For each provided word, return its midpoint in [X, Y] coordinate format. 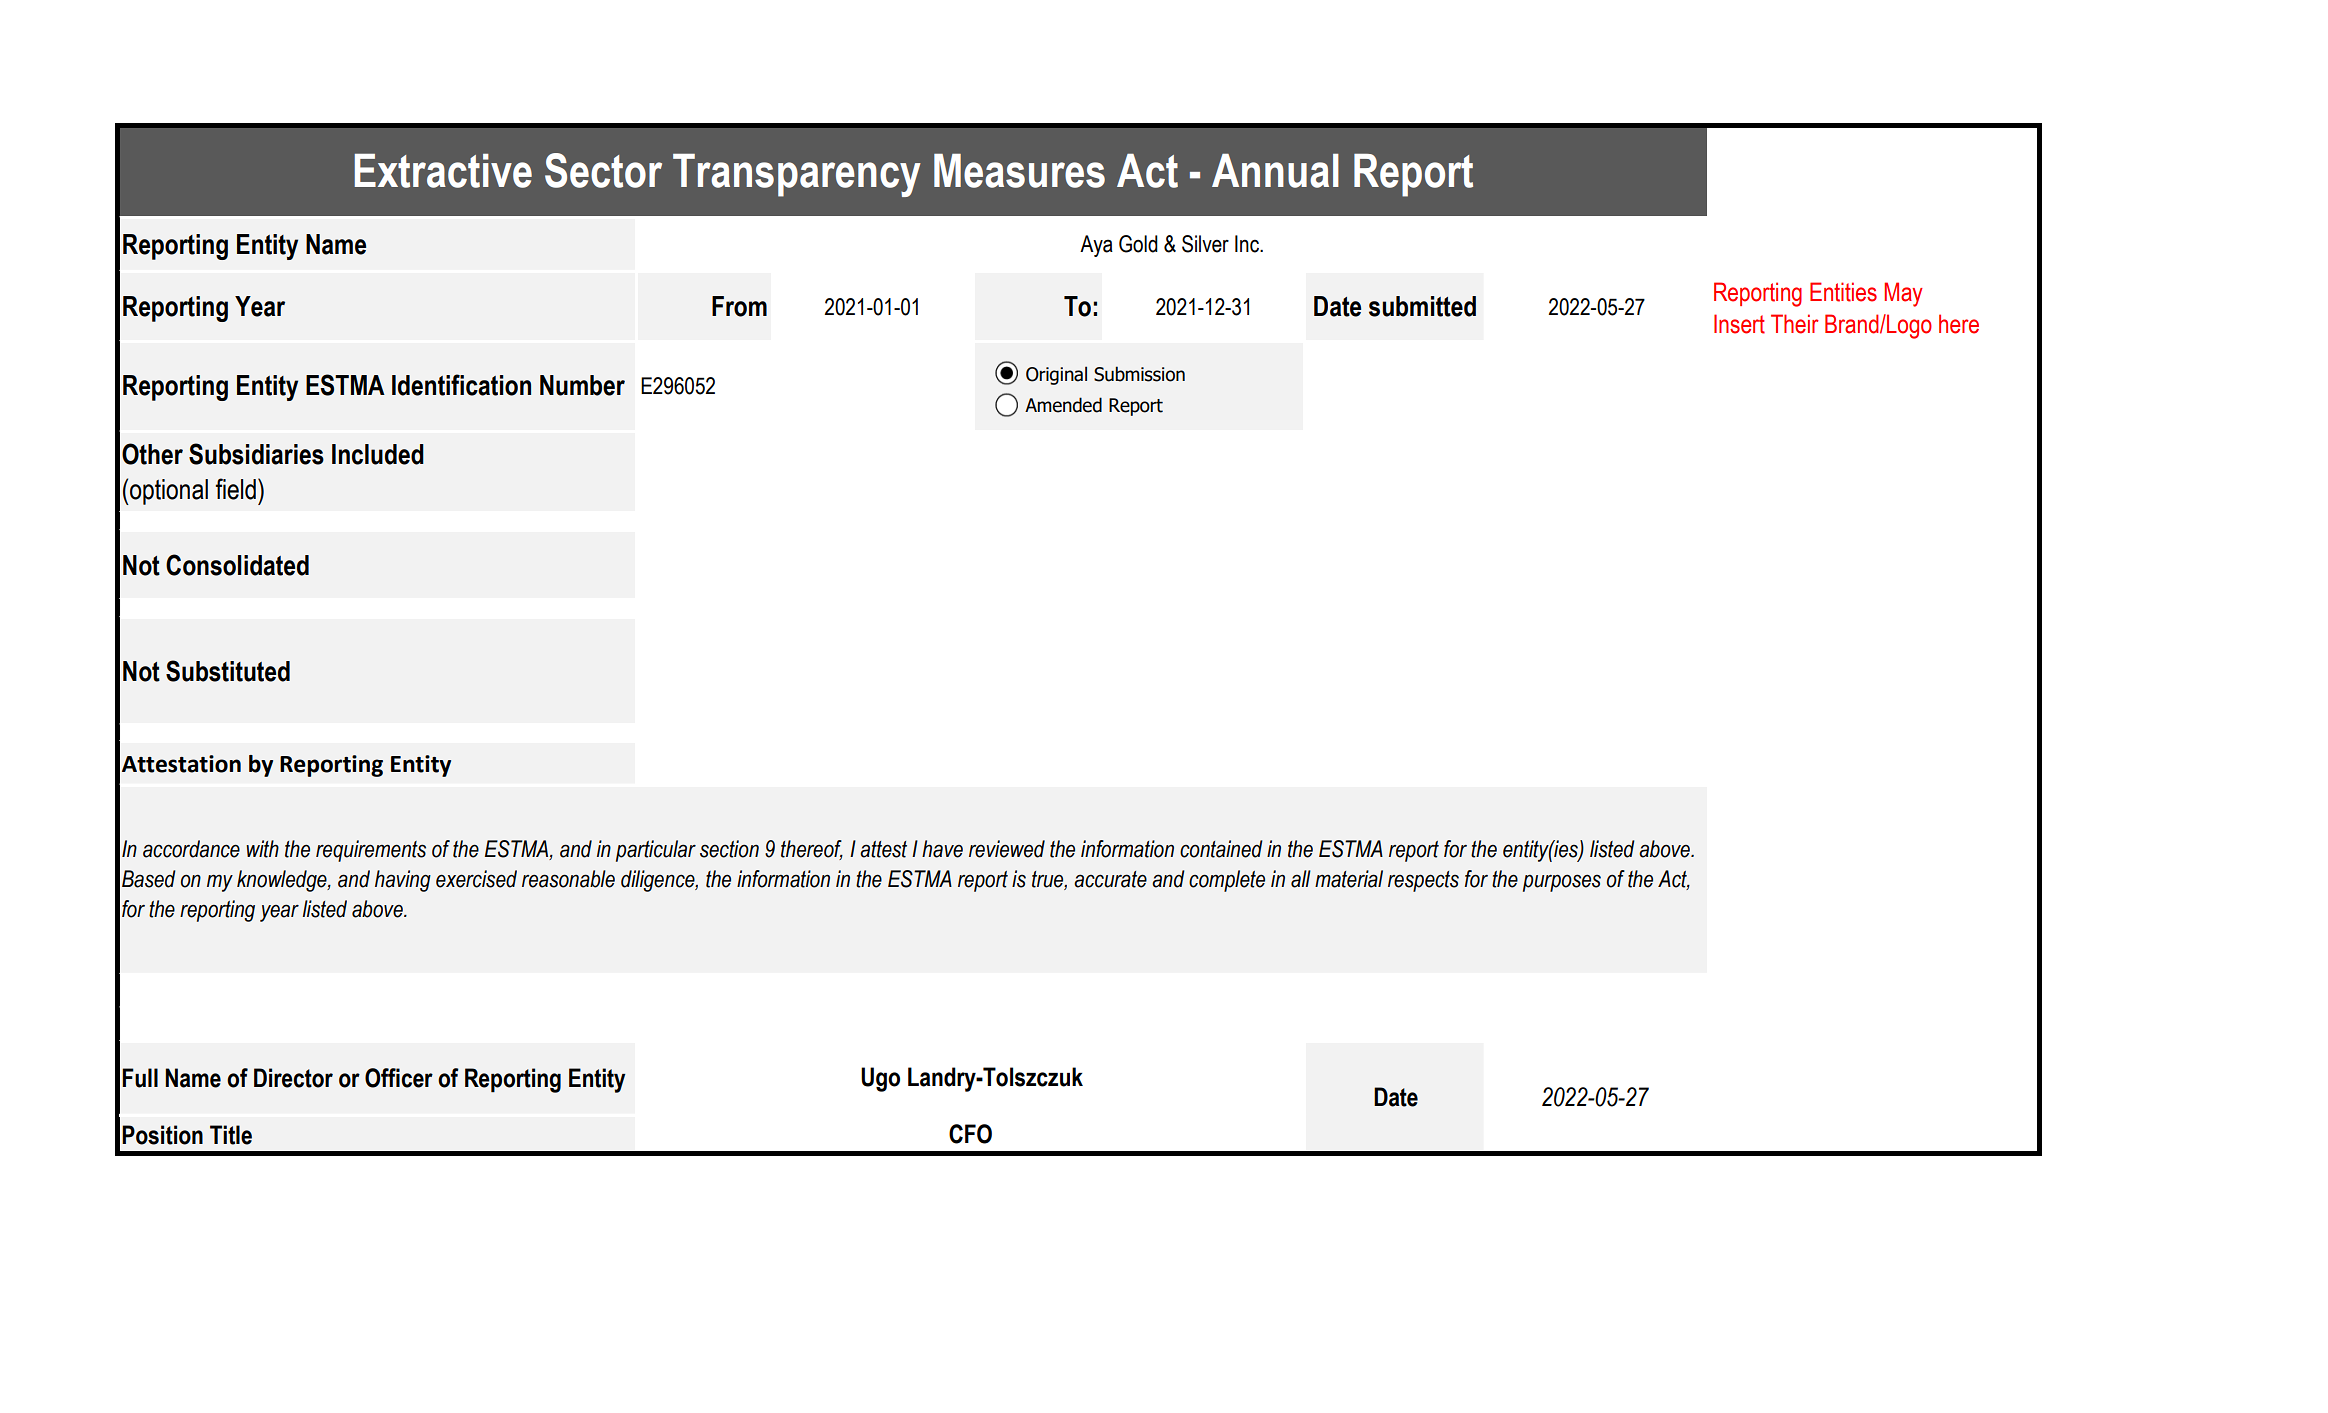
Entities [1843, 292]
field [235, 489]
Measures [1019, 171]
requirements [371, 851]
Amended [1063, 405]
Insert [1739, 324]
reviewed [1007, 849]
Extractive [443, 171]
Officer [399, 1078]
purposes [1562, 883]
